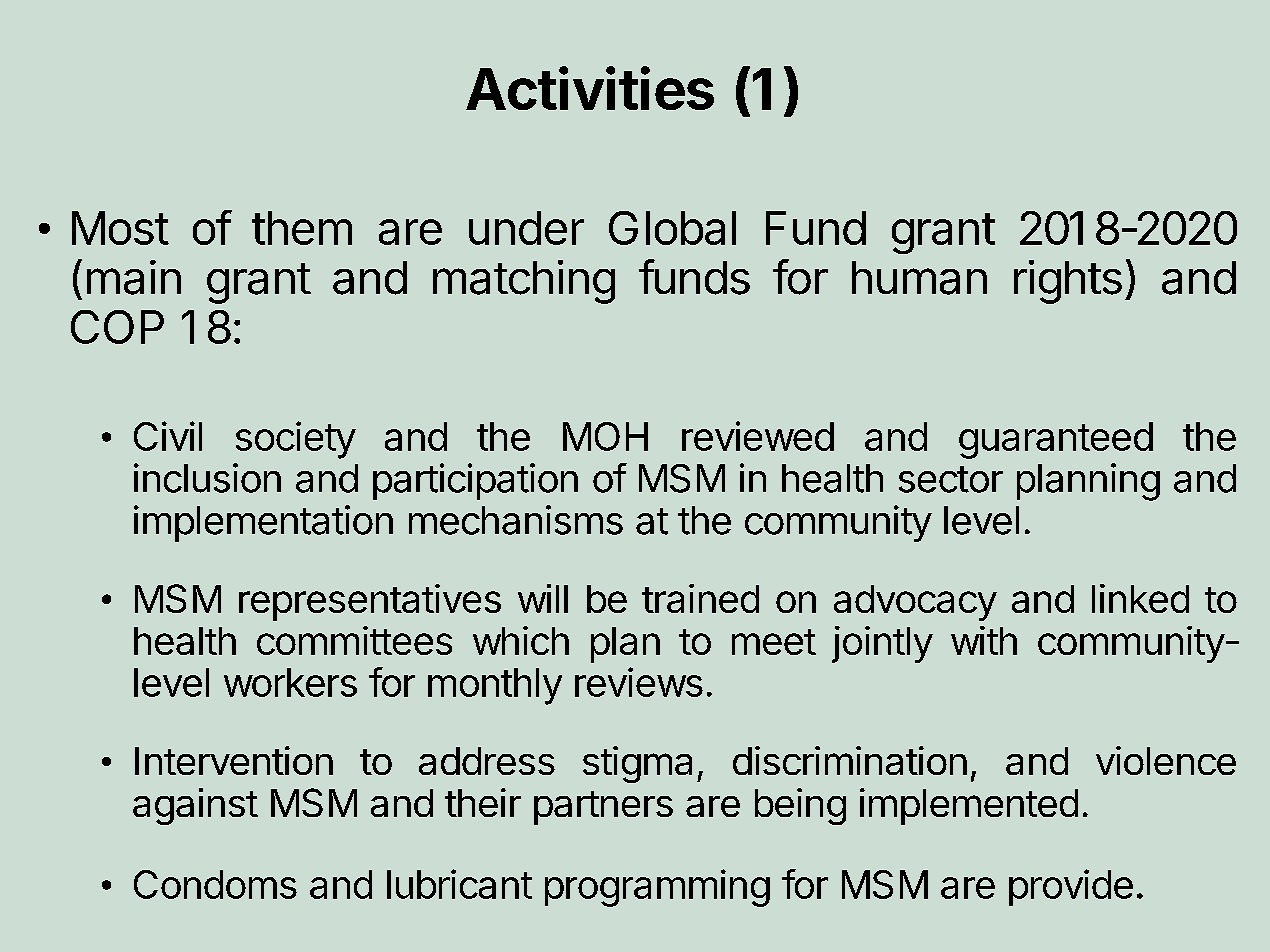  Describe the element at coordinates (951, 479) in the document. I see `sector` at that location.
